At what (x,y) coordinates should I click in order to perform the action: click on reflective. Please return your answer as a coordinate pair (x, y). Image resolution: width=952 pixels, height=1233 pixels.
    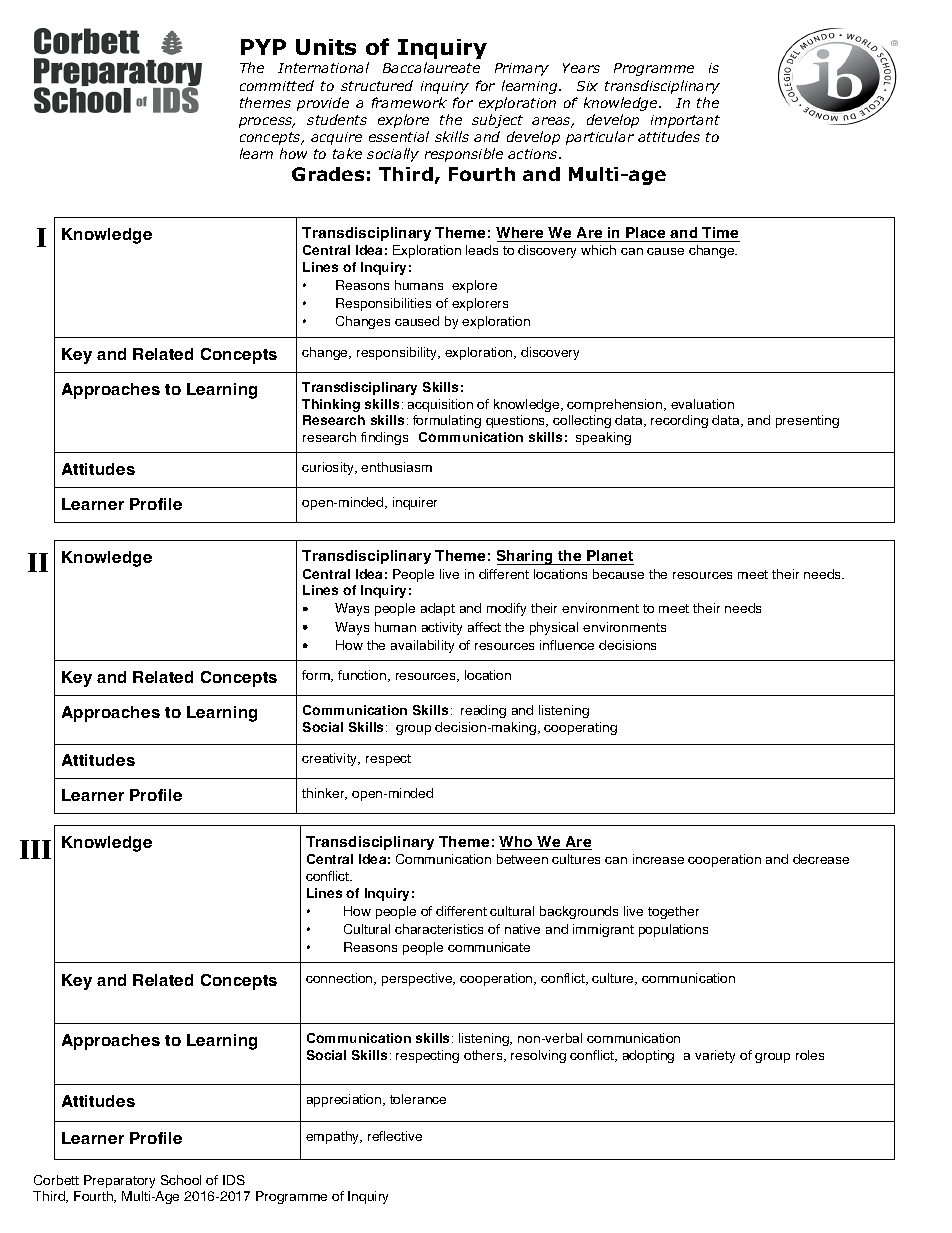
    Looking at the image, I should click on (395, 1136).
